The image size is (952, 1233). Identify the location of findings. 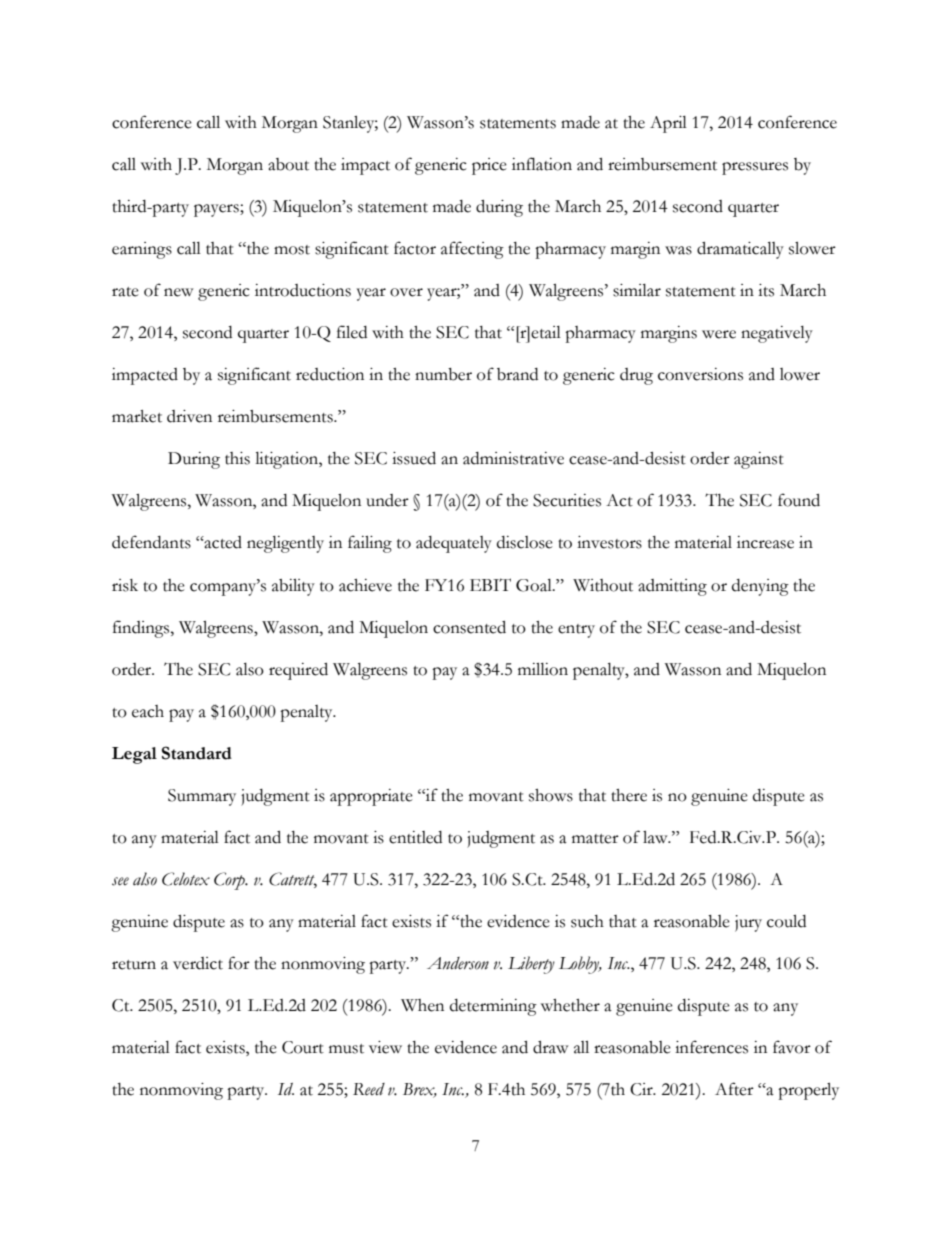
(142, 629).
